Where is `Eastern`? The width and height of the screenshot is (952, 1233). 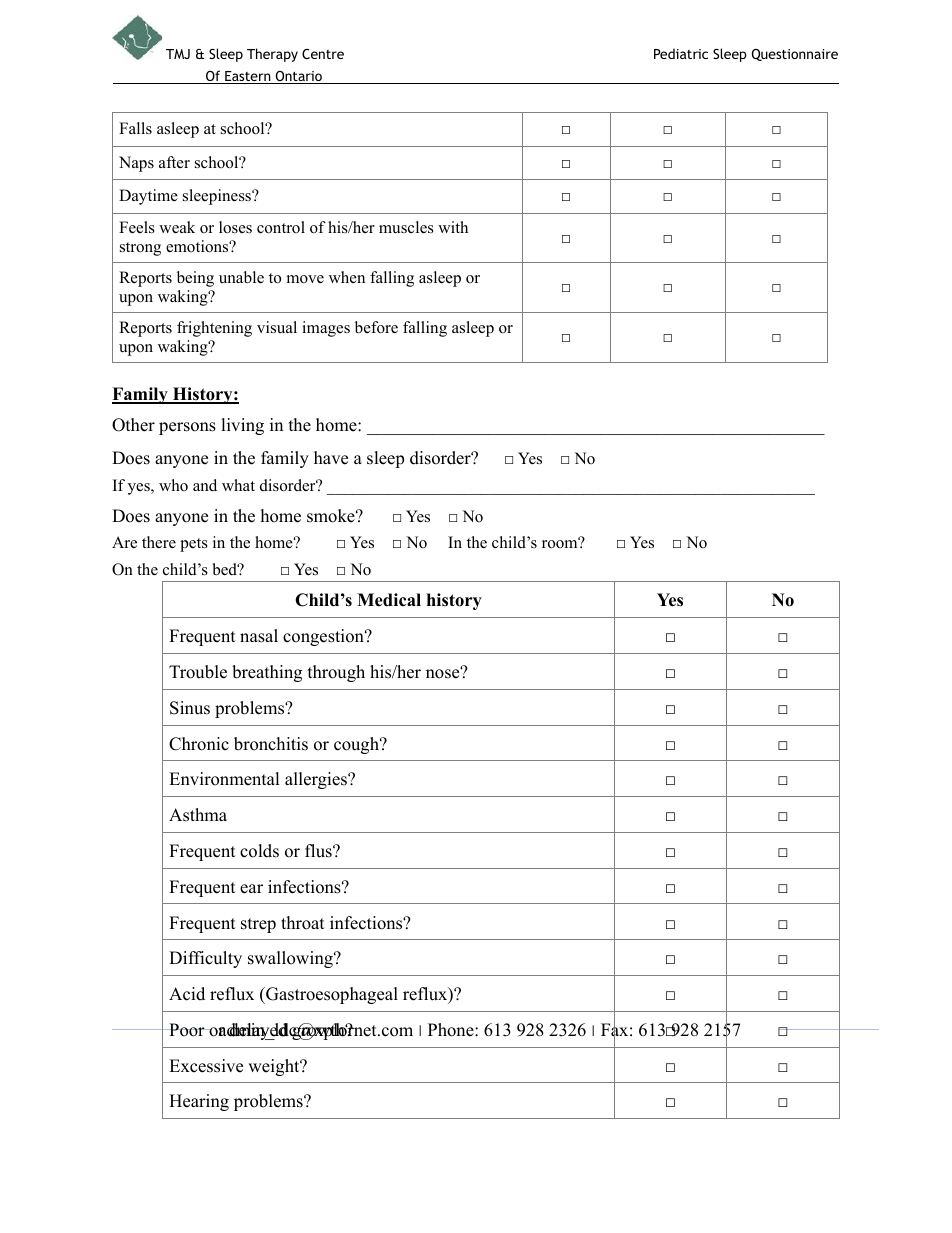
Eastern is located at coordinates (248, 77).
